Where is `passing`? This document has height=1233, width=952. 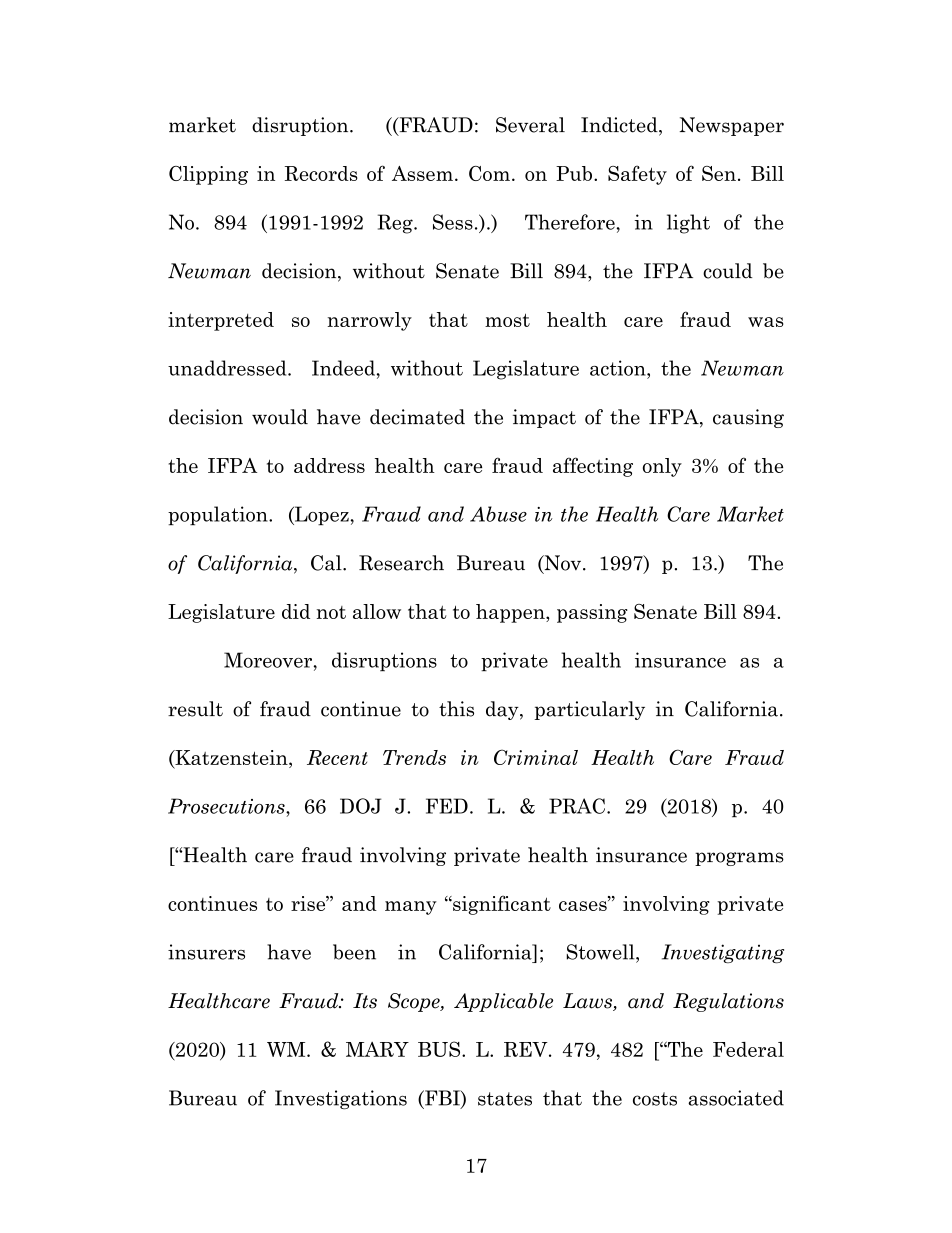 passing is located at coordinates (592, 613).
